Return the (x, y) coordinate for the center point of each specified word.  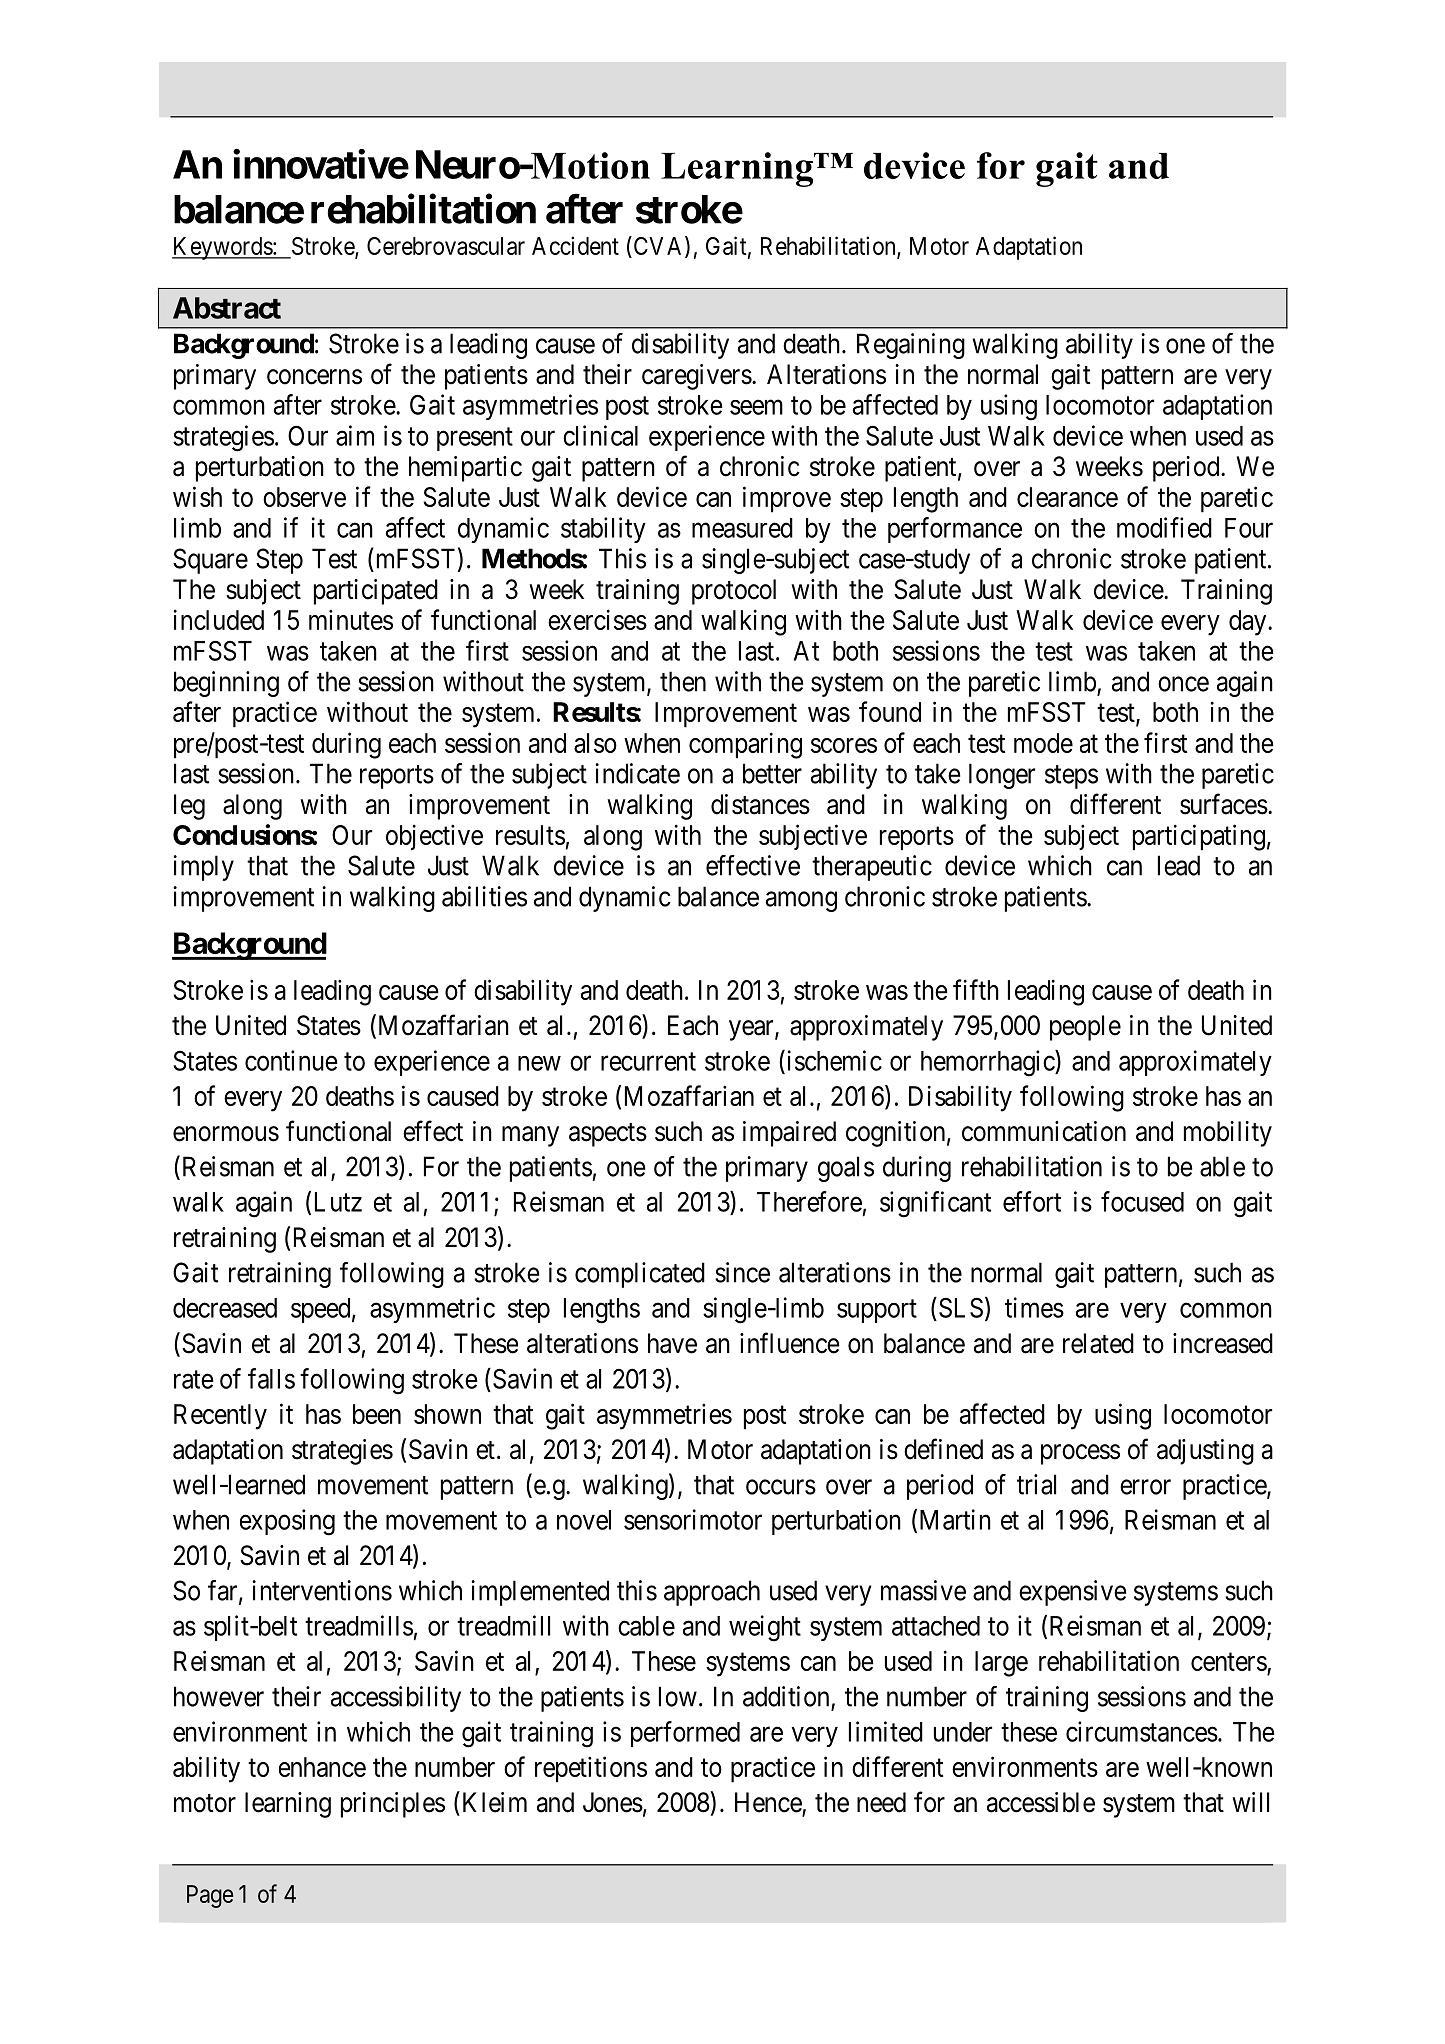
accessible (1041, 1802)
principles (393, 1805)
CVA (658, 246)
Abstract (227, 308)
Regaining (911, 346)
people (1085, 1028)
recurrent (648, 1062)
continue (291, 1060)
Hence (769, 1803)
